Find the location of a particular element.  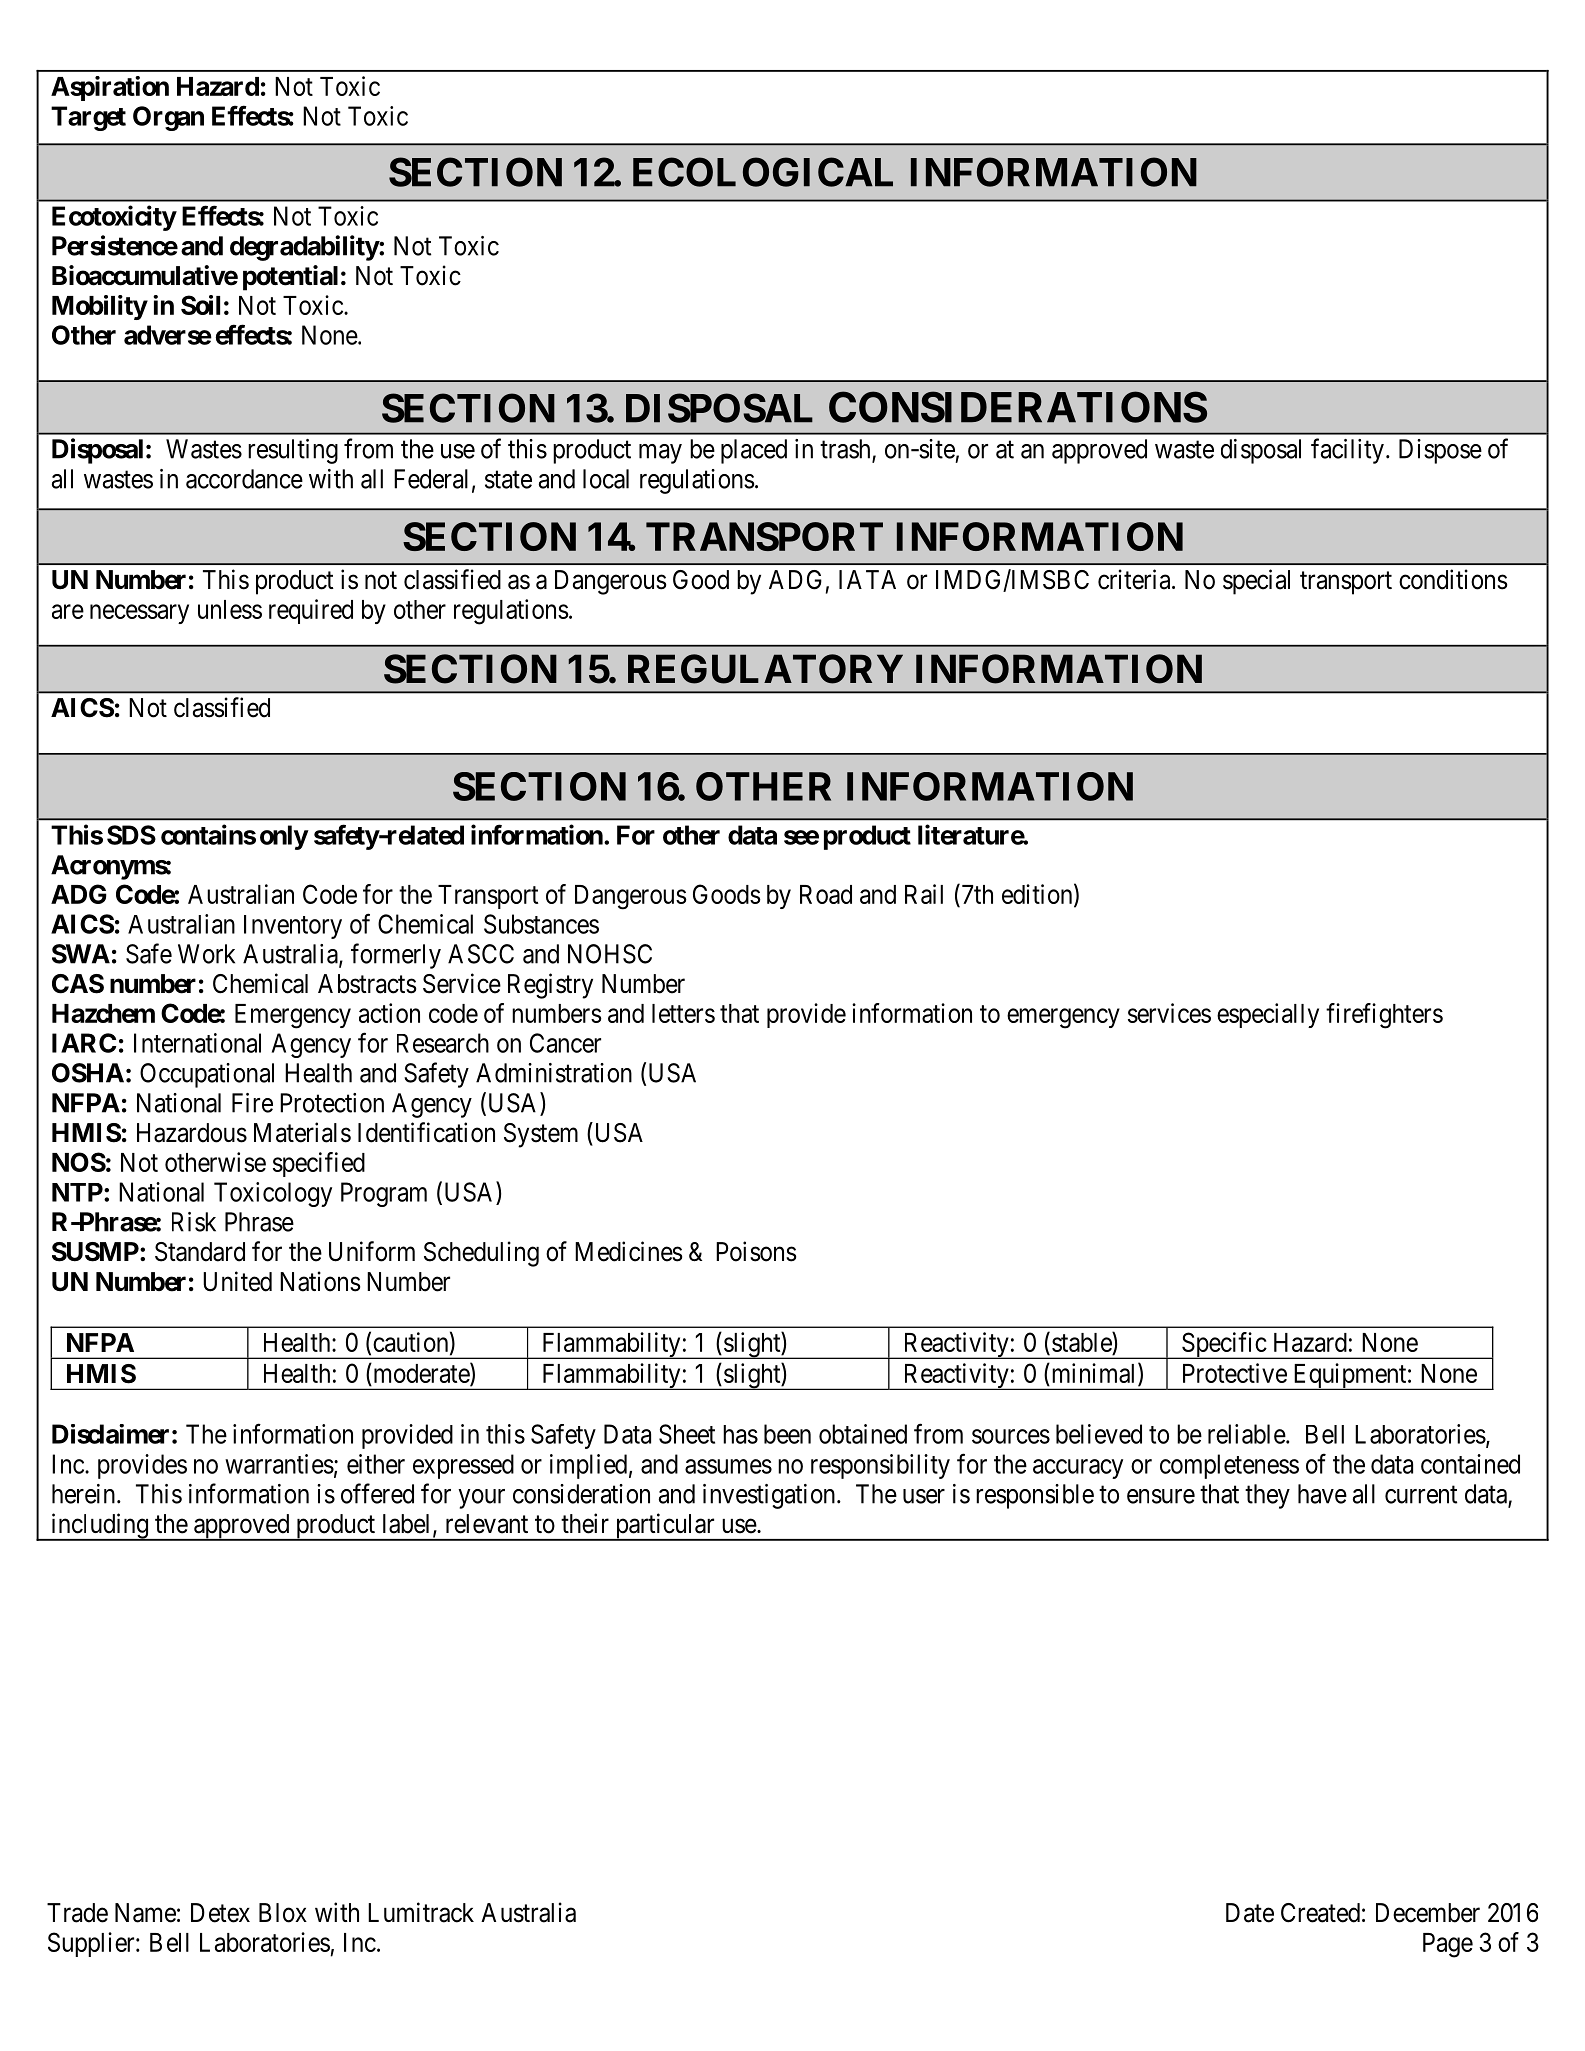

only is located at coordinates (284, 837).
